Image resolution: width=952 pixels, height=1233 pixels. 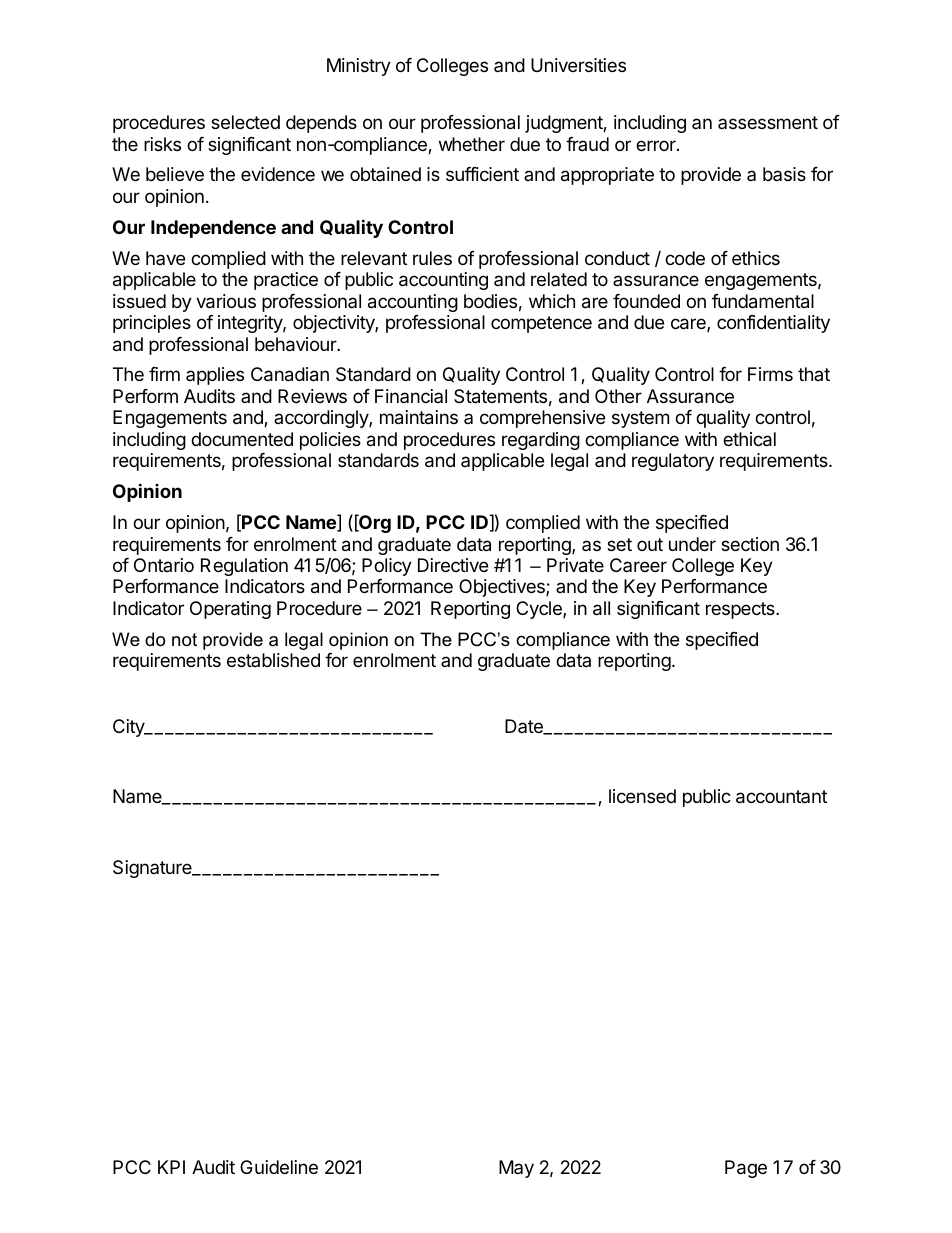 I want to click on Objectives, so click(x=503, y=588).
